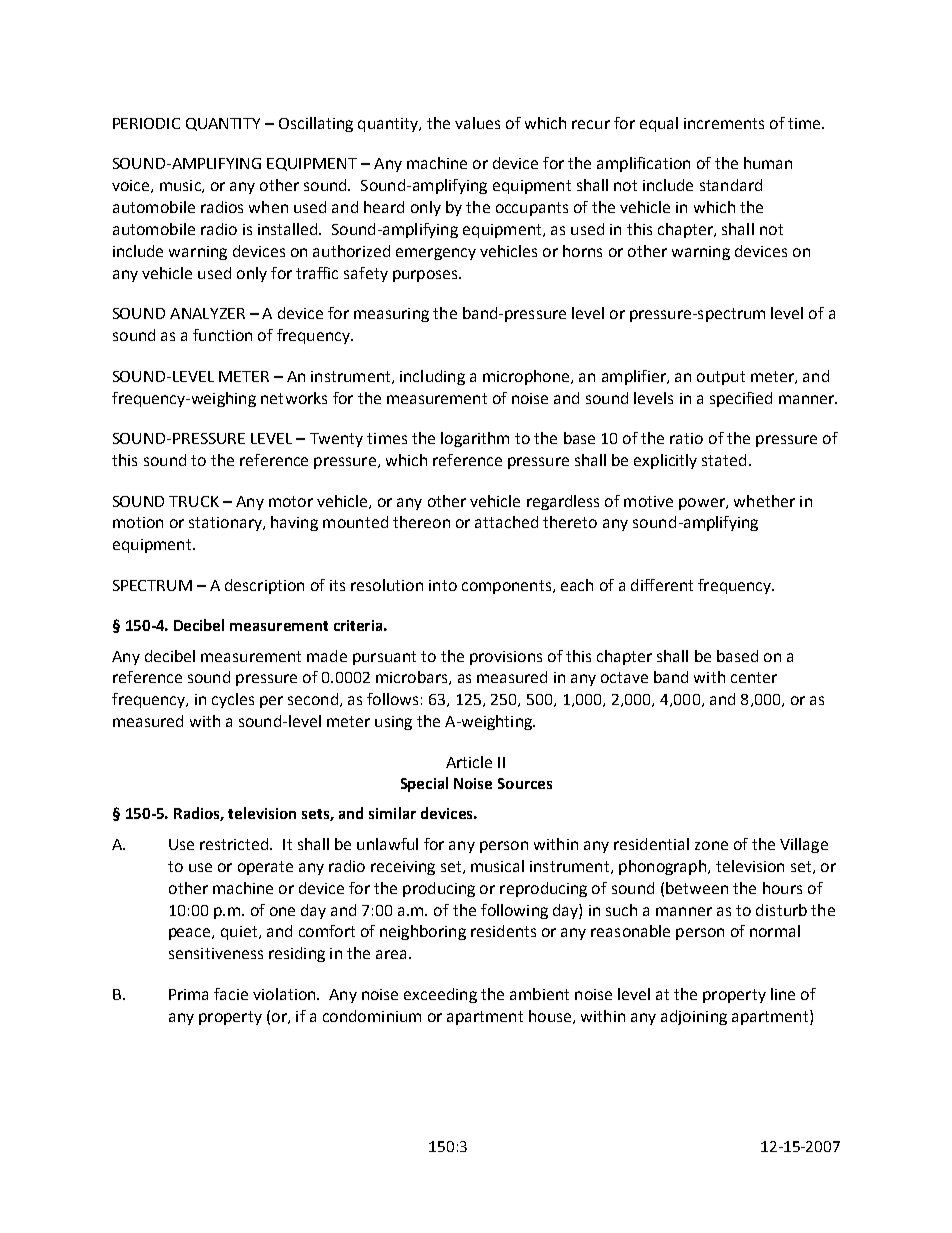 The image size is (952, 1233). I want to click on exceeding, so click(440, 995).
